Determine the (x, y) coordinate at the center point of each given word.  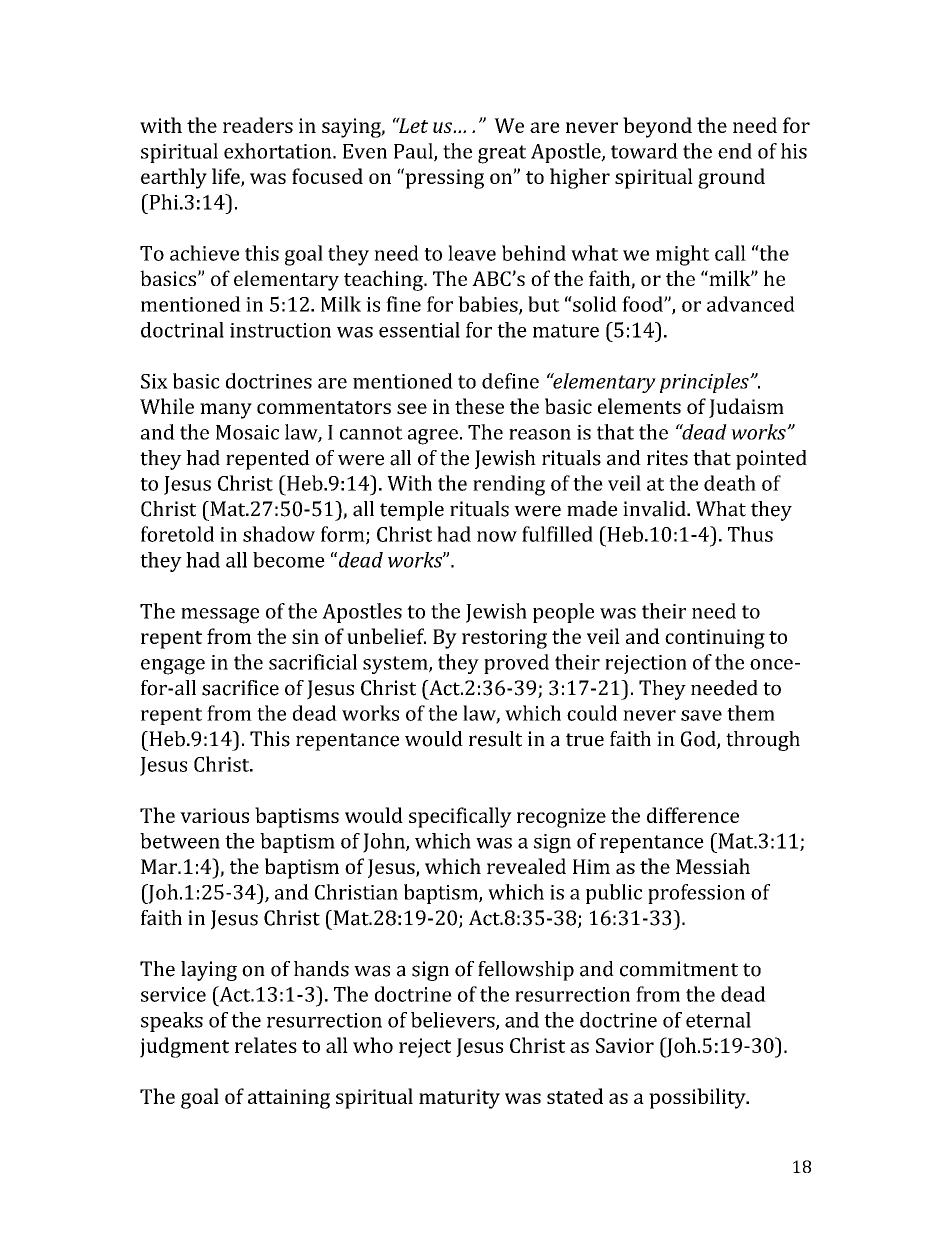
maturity (459, 1099)
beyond (657, 127)
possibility (698, 1098)
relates (266, 1045)
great (502, 154)
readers (258, 125)
